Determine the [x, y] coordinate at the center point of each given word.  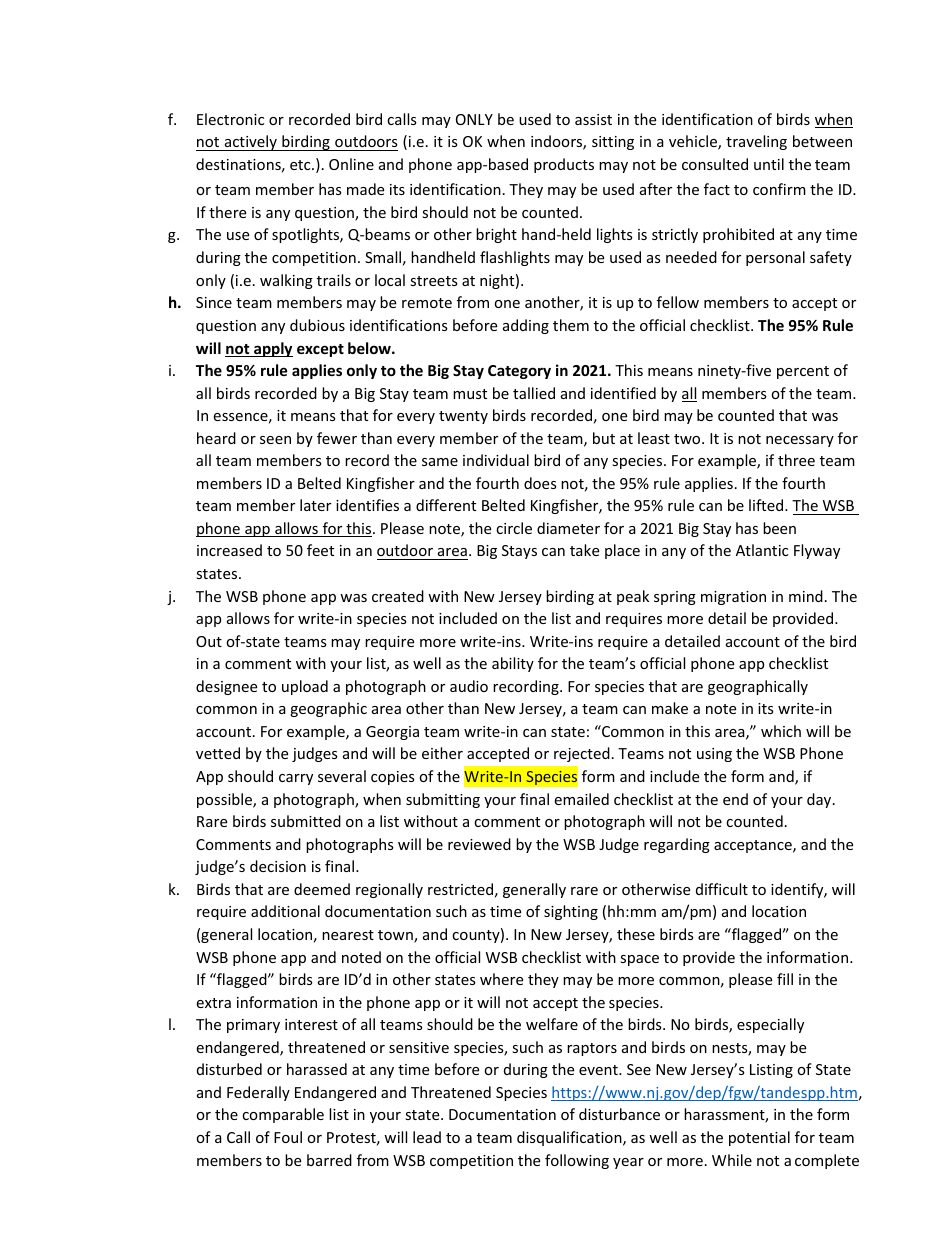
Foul [288, 1137]
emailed [581, 799]
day [820, 800]
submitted [306, 821]
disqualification [570, 1138]
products [564, 165]
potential [759, 1138]
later [315, 505]
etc [301, 165]
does [540, 483]
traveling [756, 142]
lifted [767, 505]
